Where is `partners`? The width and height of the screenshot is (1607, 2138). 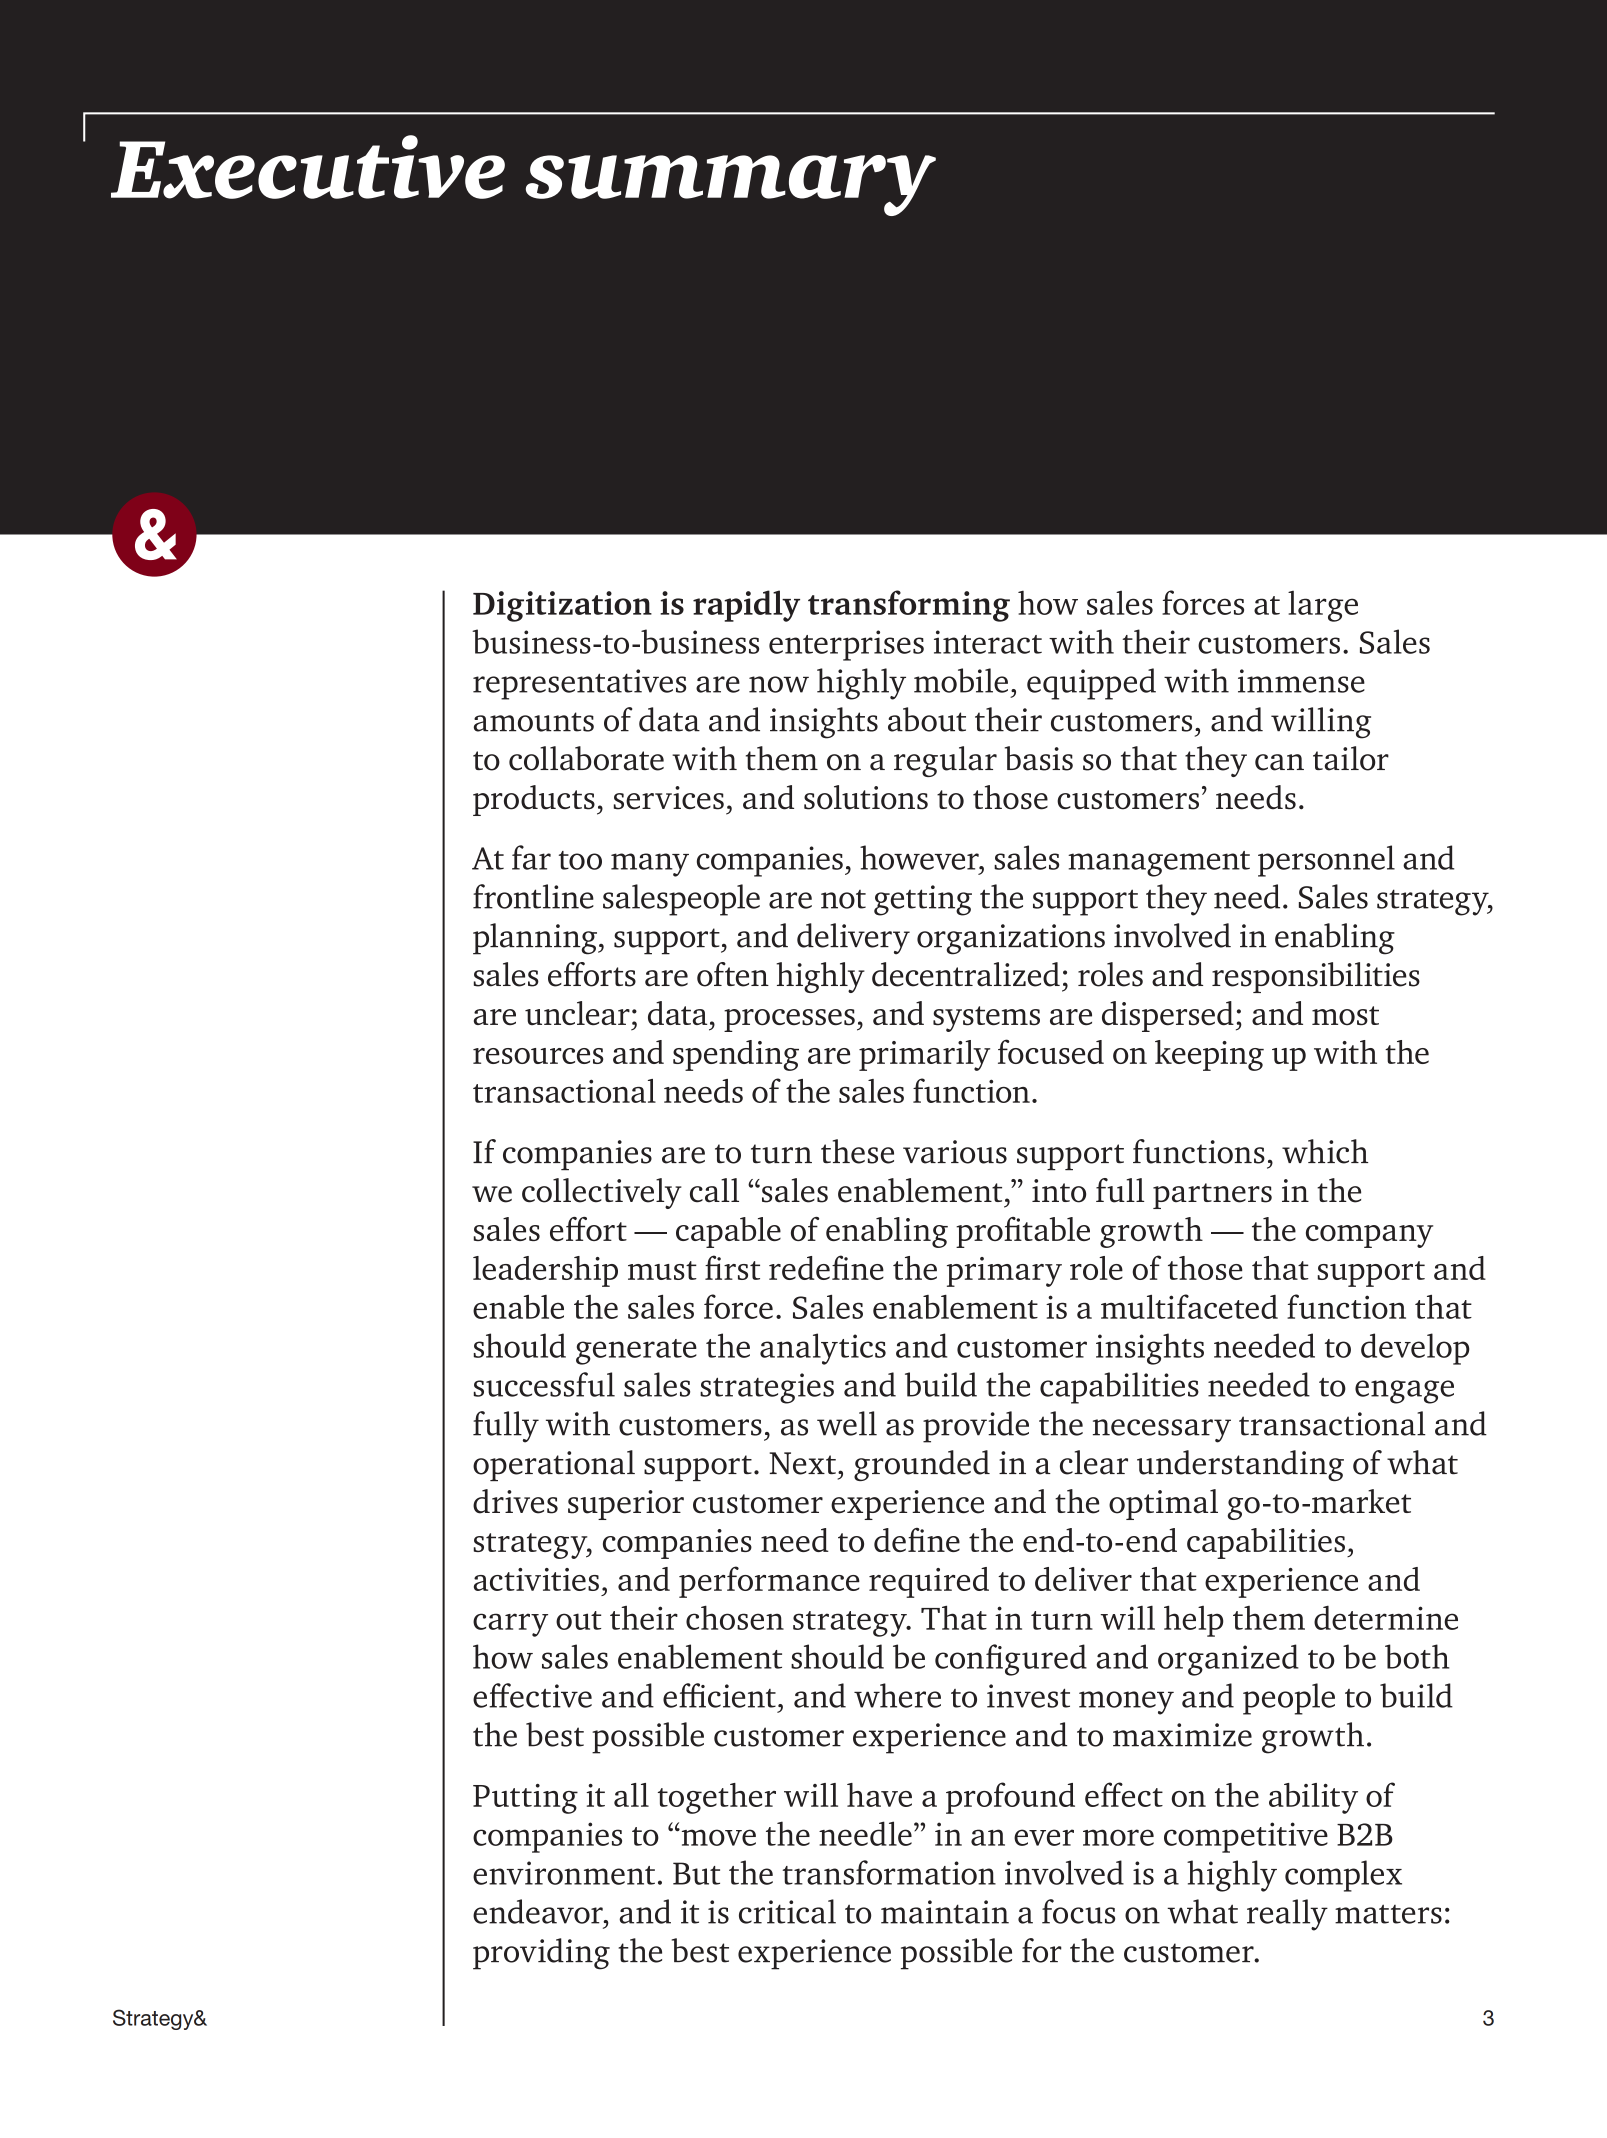 partners is located at coordinates (1212, 1196).
